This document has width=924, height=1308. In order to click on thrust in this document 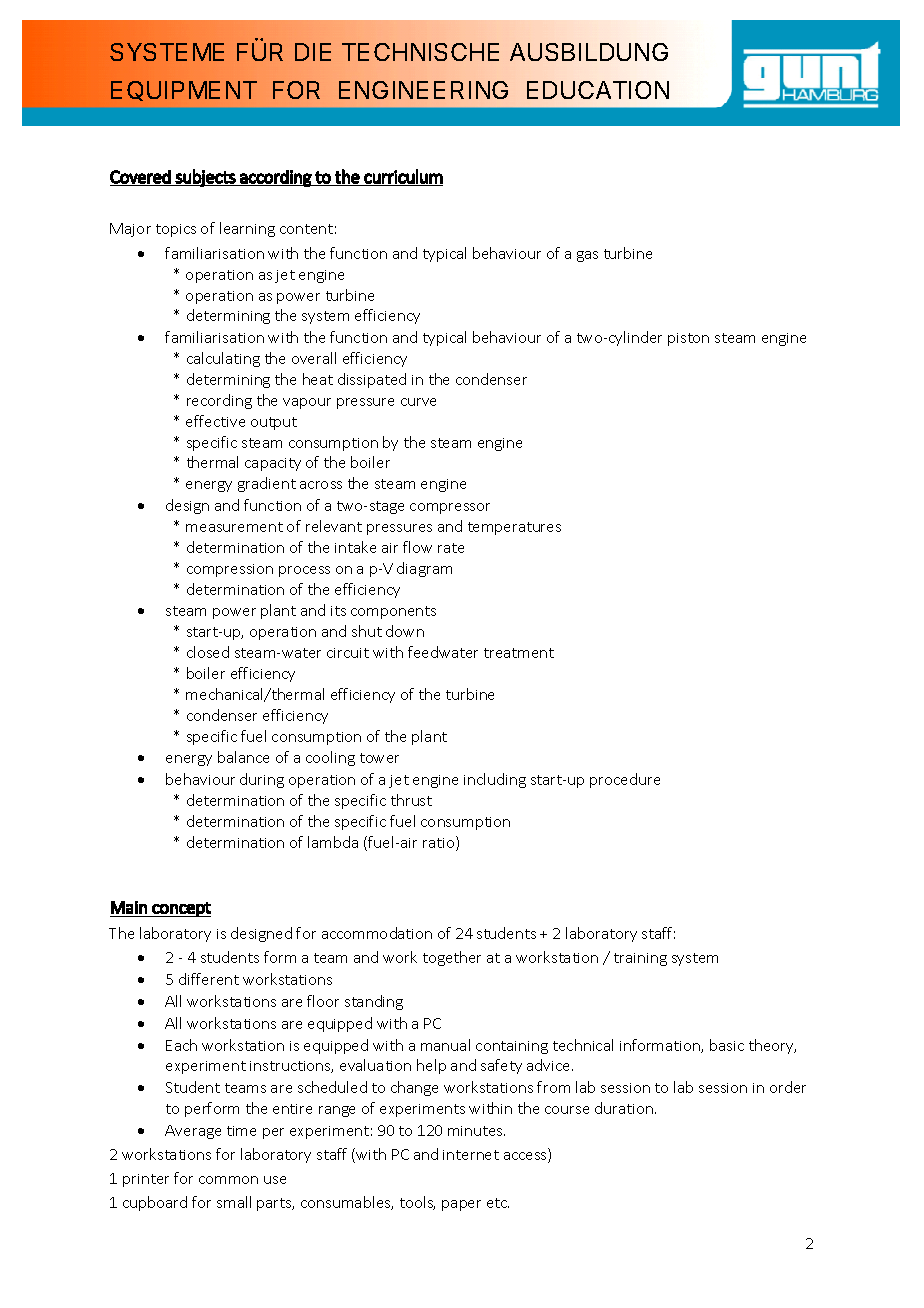, I will do `click(411, 800)`.
